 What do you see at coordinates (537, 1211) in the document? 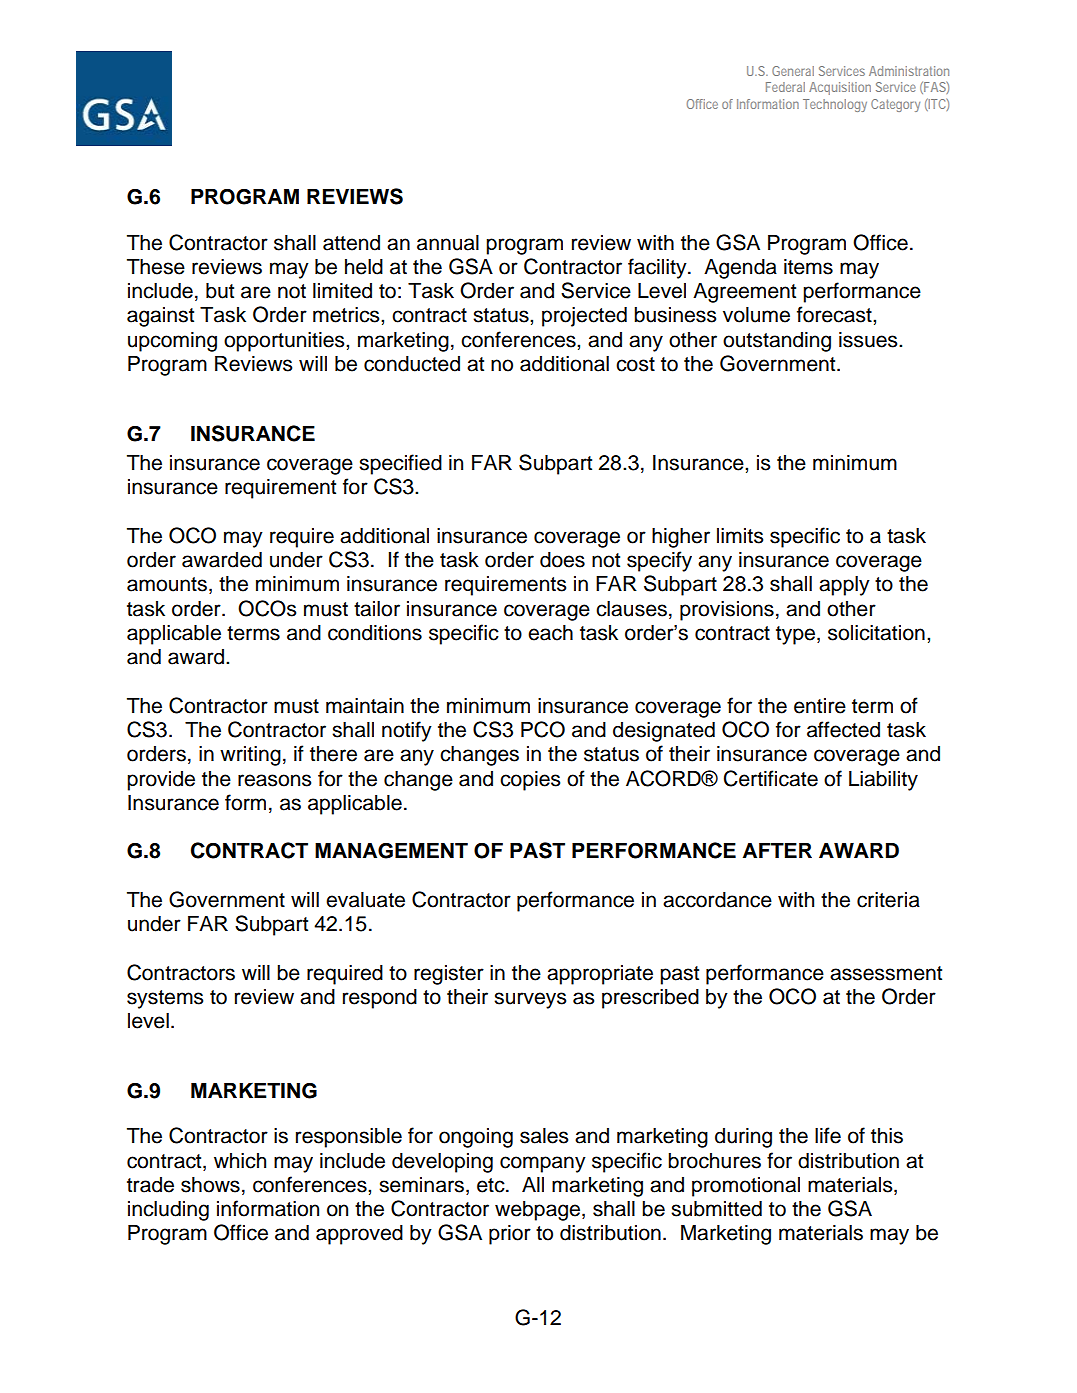
I see `webpage` at bounding box center [537, 1211].
